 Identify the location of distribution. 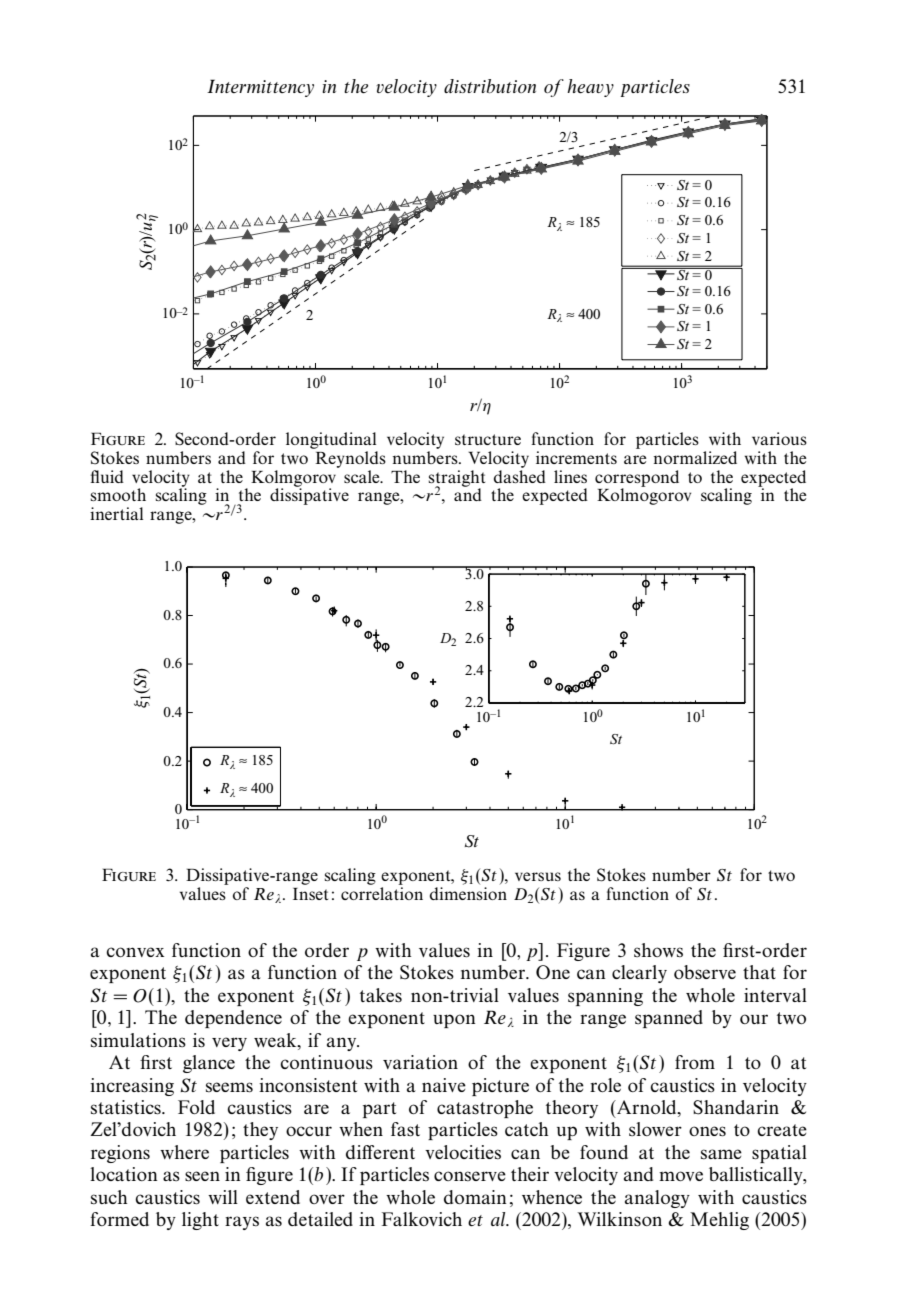
(490, 86).
